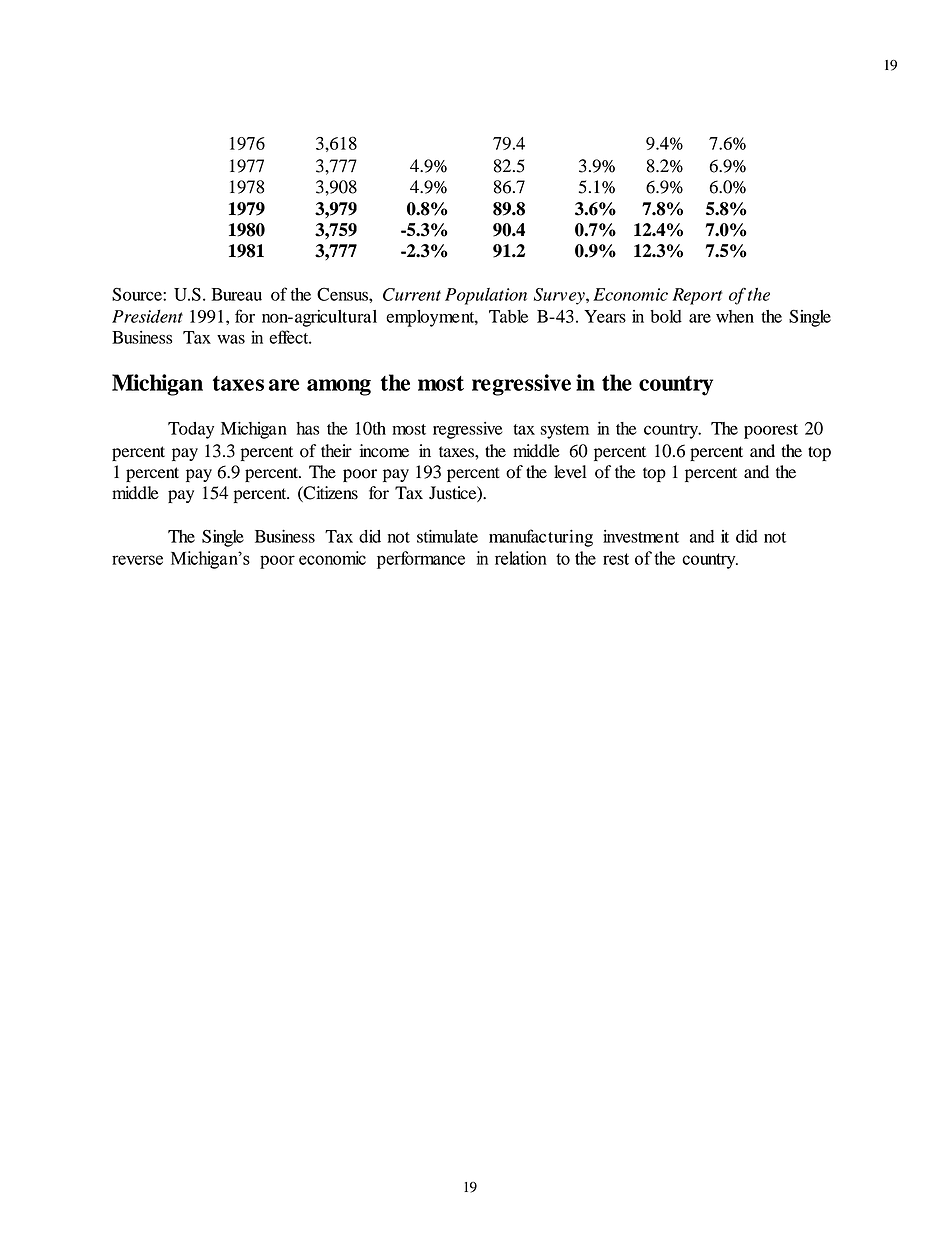 This screenshot has width=952, height=1233. I want to click on investment, so click(641, 536).
